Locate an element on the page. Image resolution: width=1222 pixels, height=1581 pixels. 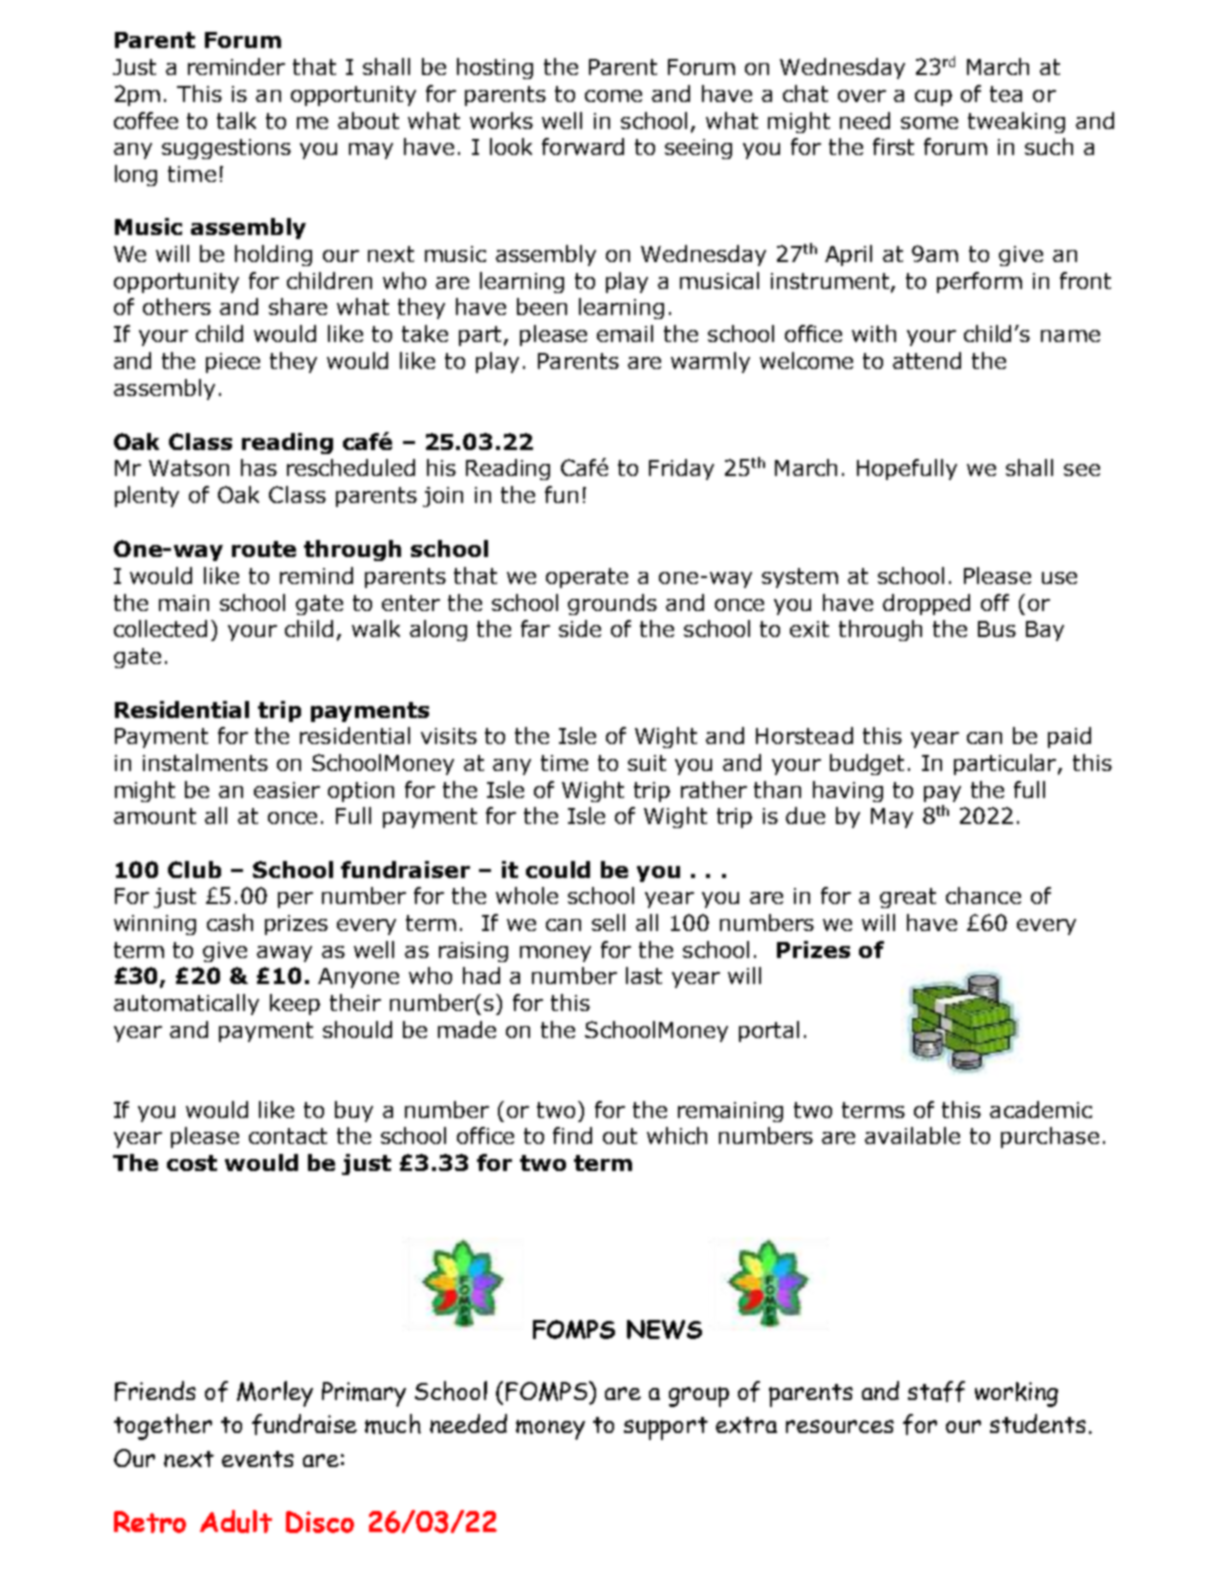
forward is located at coordinates (583, 146).
